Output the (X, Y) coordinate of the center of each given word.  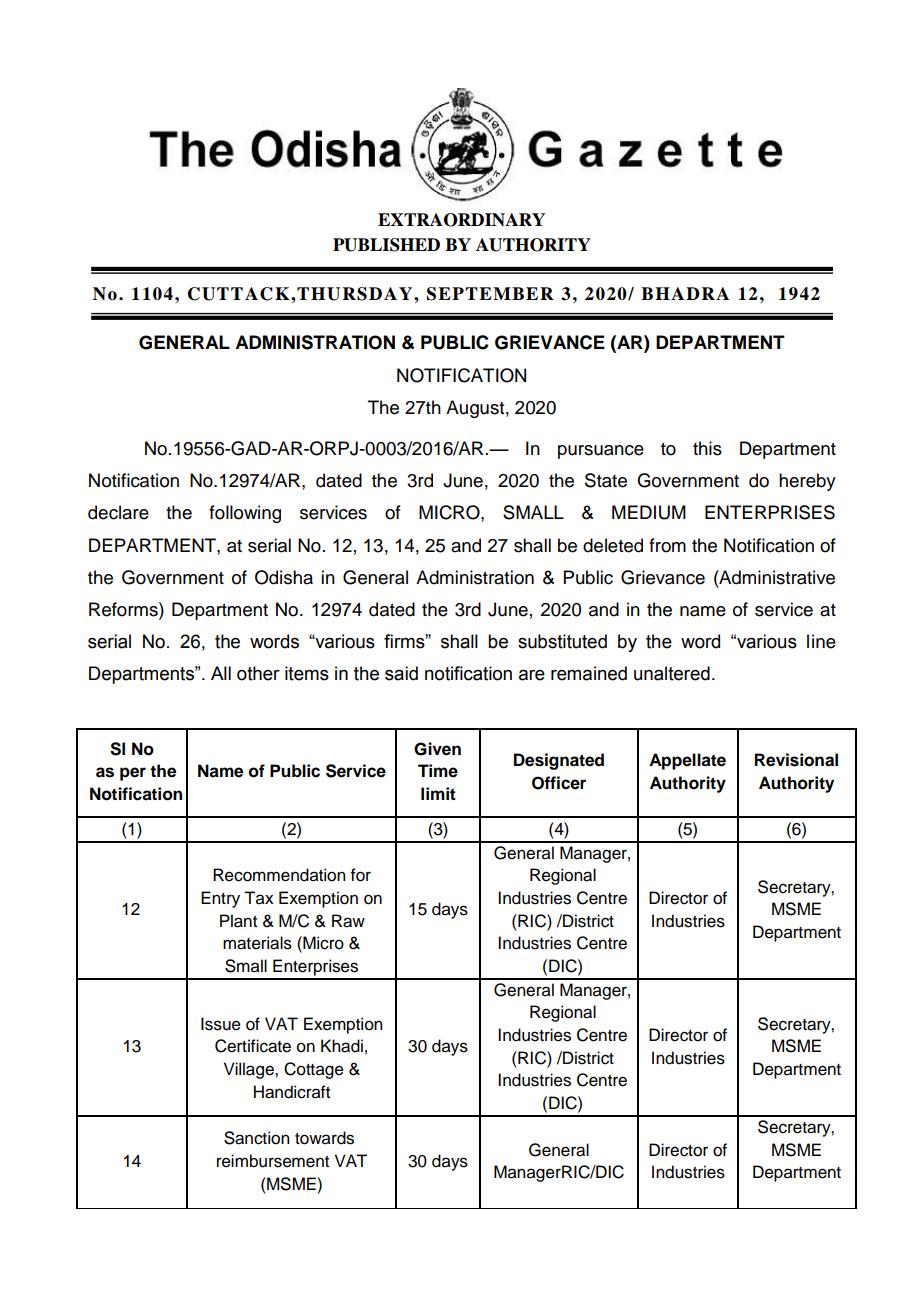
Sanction (256, 1138)
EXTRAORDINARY (461, 220)
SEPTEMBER (490, 294)
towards (324, 1138)
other (258, 673)
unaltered (672, 673)
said (401, 673)
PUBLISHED (386, 245)
